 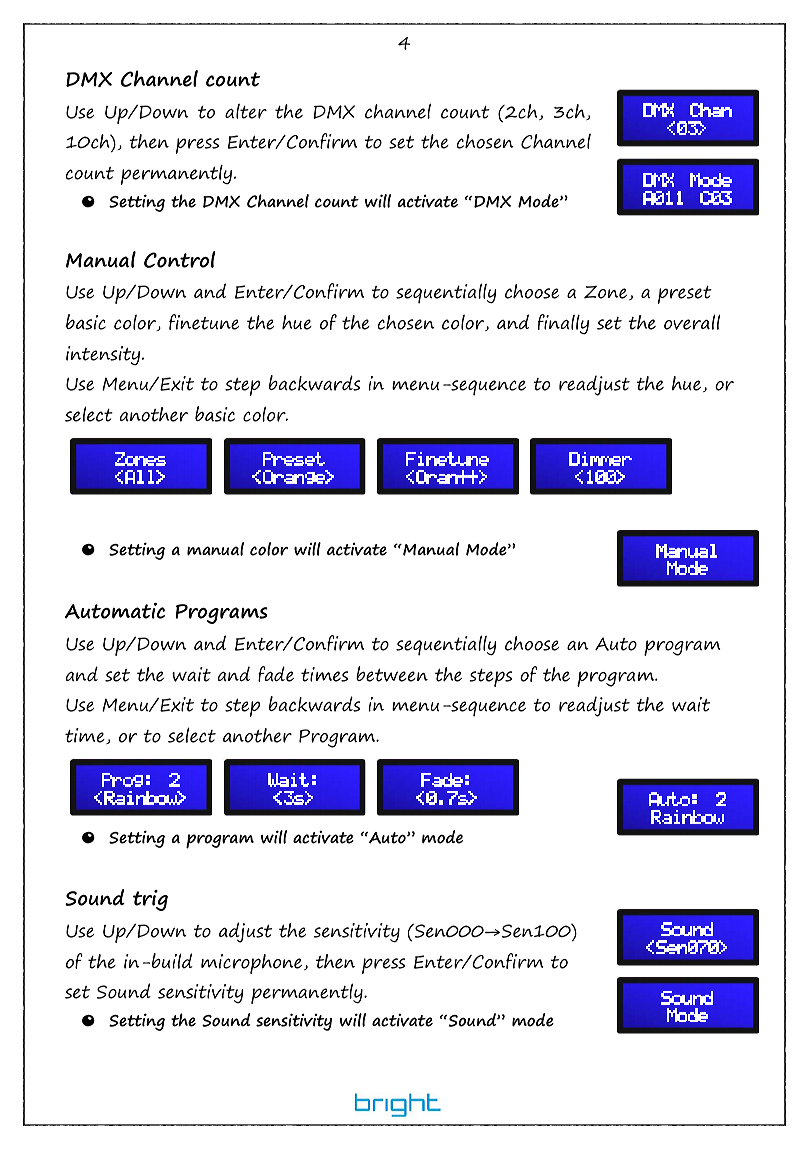 I want to click on Zone, so click(x=607, y=293).
